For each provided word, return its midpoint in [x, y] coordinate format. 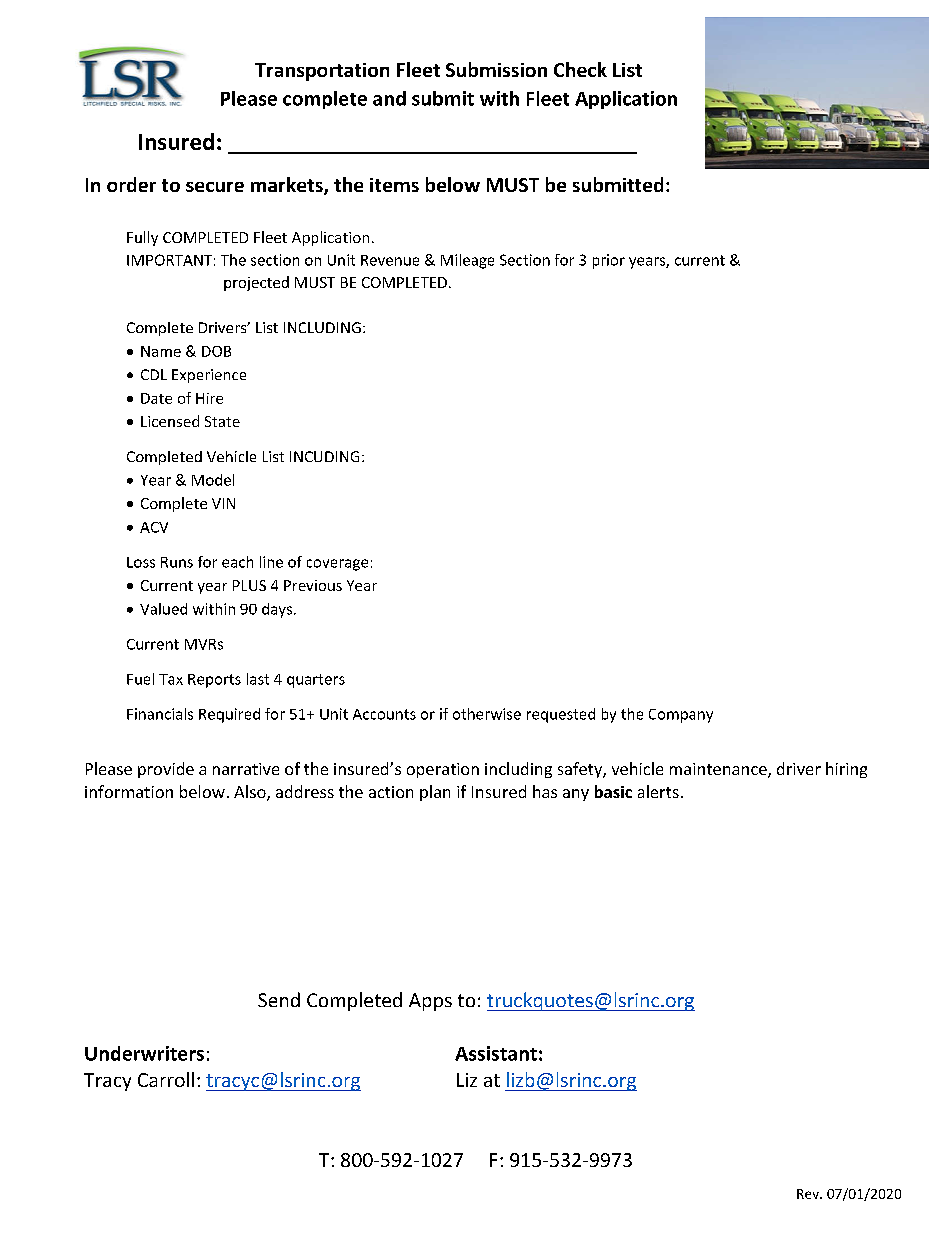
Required [229, 715]
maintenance [719, 770]
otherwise [487, 714]
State [222, 421]
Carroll [166, 1079]
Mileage [467, 261]
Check [580, 69]
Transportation [322, 72]
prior [609, 261]
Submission [496, 69]
